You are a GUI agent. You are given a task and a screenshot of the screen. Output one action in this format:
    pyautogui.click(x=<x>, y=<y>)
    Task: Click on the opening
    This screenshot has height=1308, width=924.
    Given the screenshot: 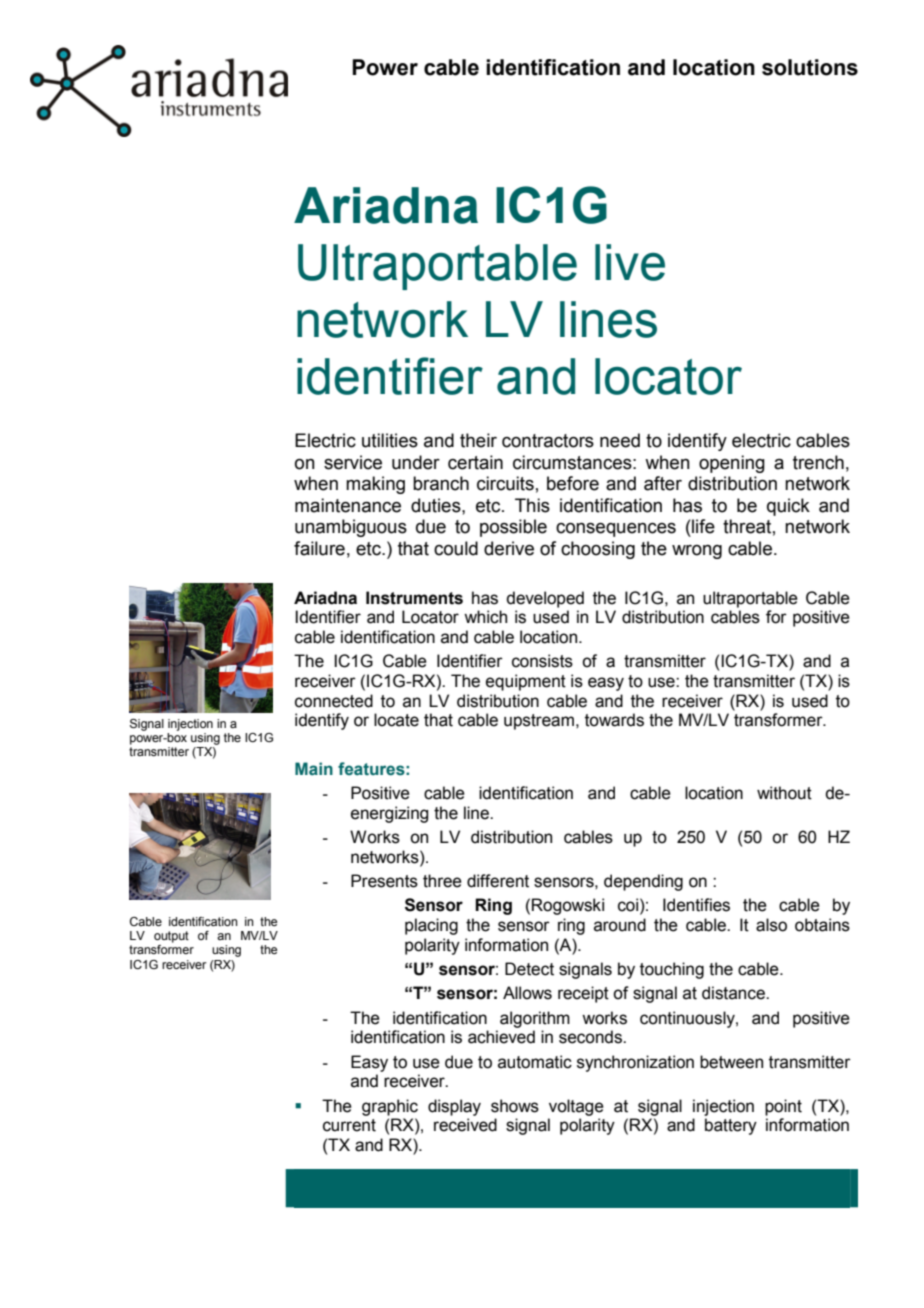 What is the action you would take?
    pyautogui.click(x=732, y=464)
